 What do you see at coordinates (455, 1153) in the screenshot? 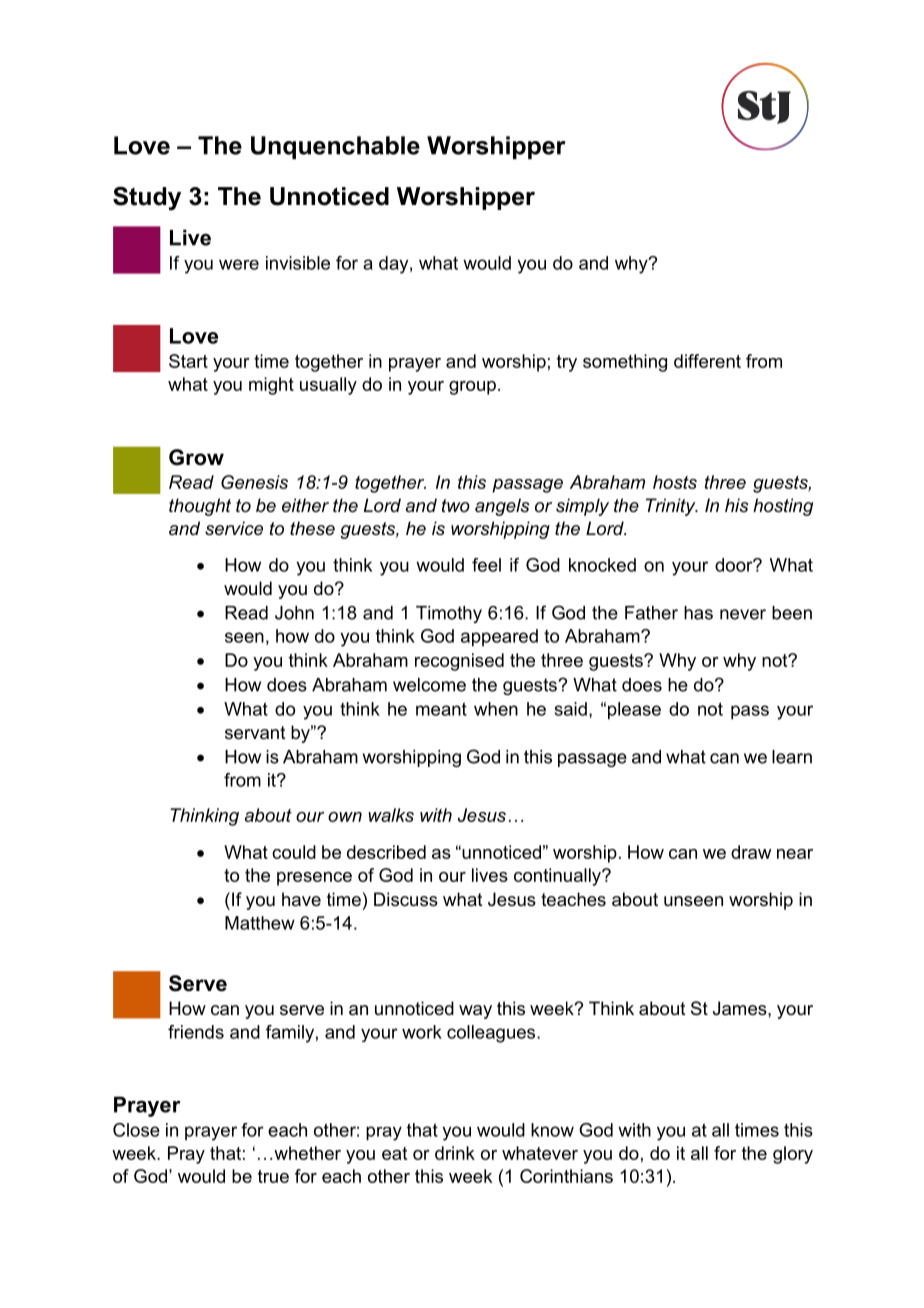
I see `drink` at bounding box center [455, 1153].
